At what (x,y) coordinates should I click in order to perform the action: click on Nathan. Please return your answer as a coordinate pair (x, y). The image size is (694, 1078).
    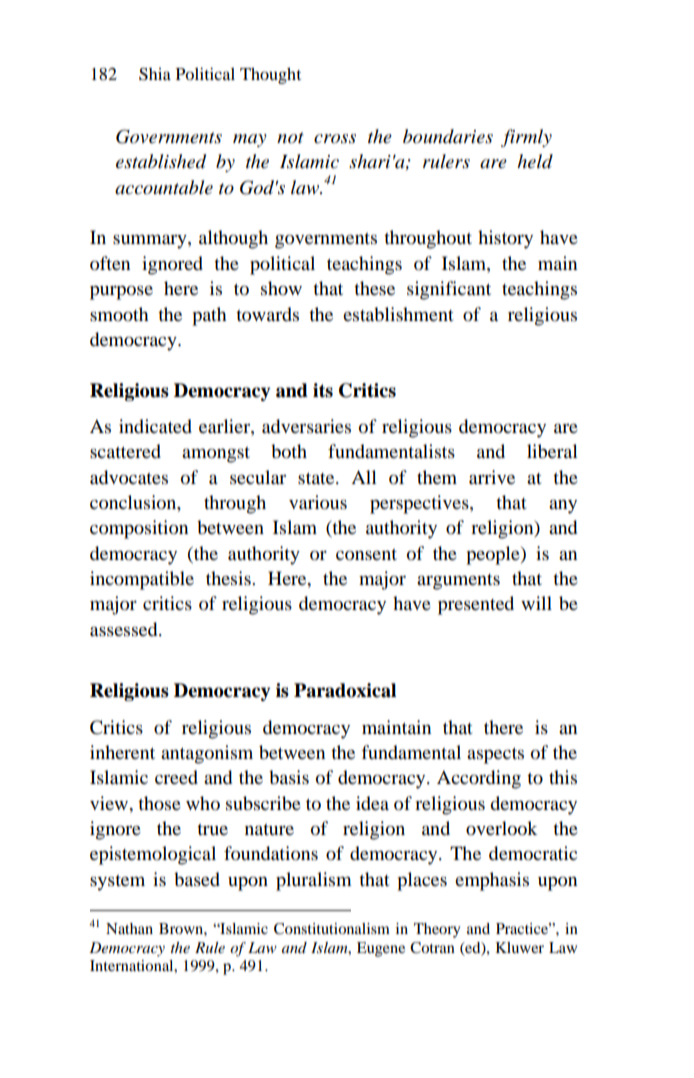
    Looking at the image, I should click on (129, 928).
